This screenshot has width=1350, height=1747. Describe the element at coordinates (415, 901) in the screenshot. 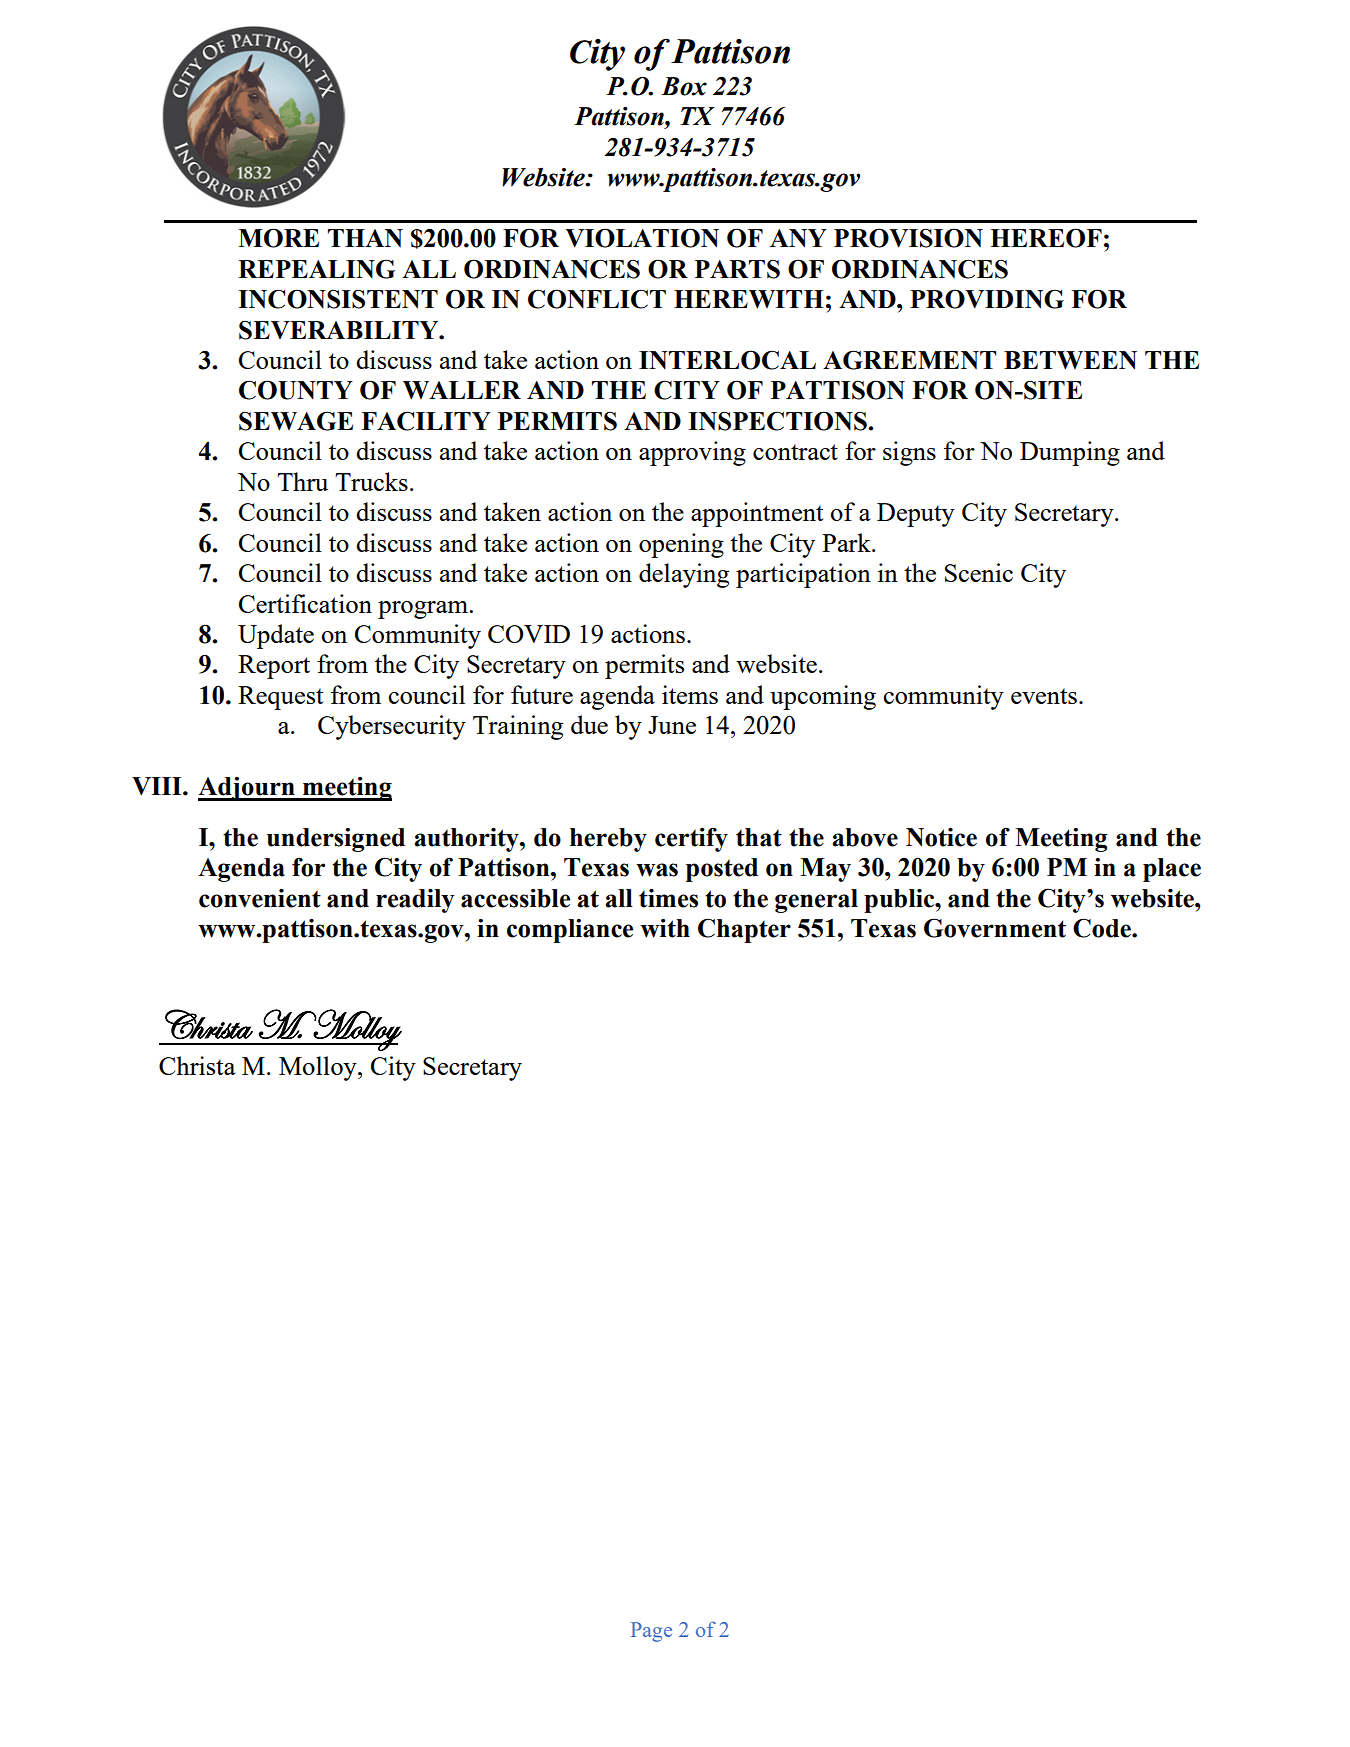

I see `readily` at that location.
